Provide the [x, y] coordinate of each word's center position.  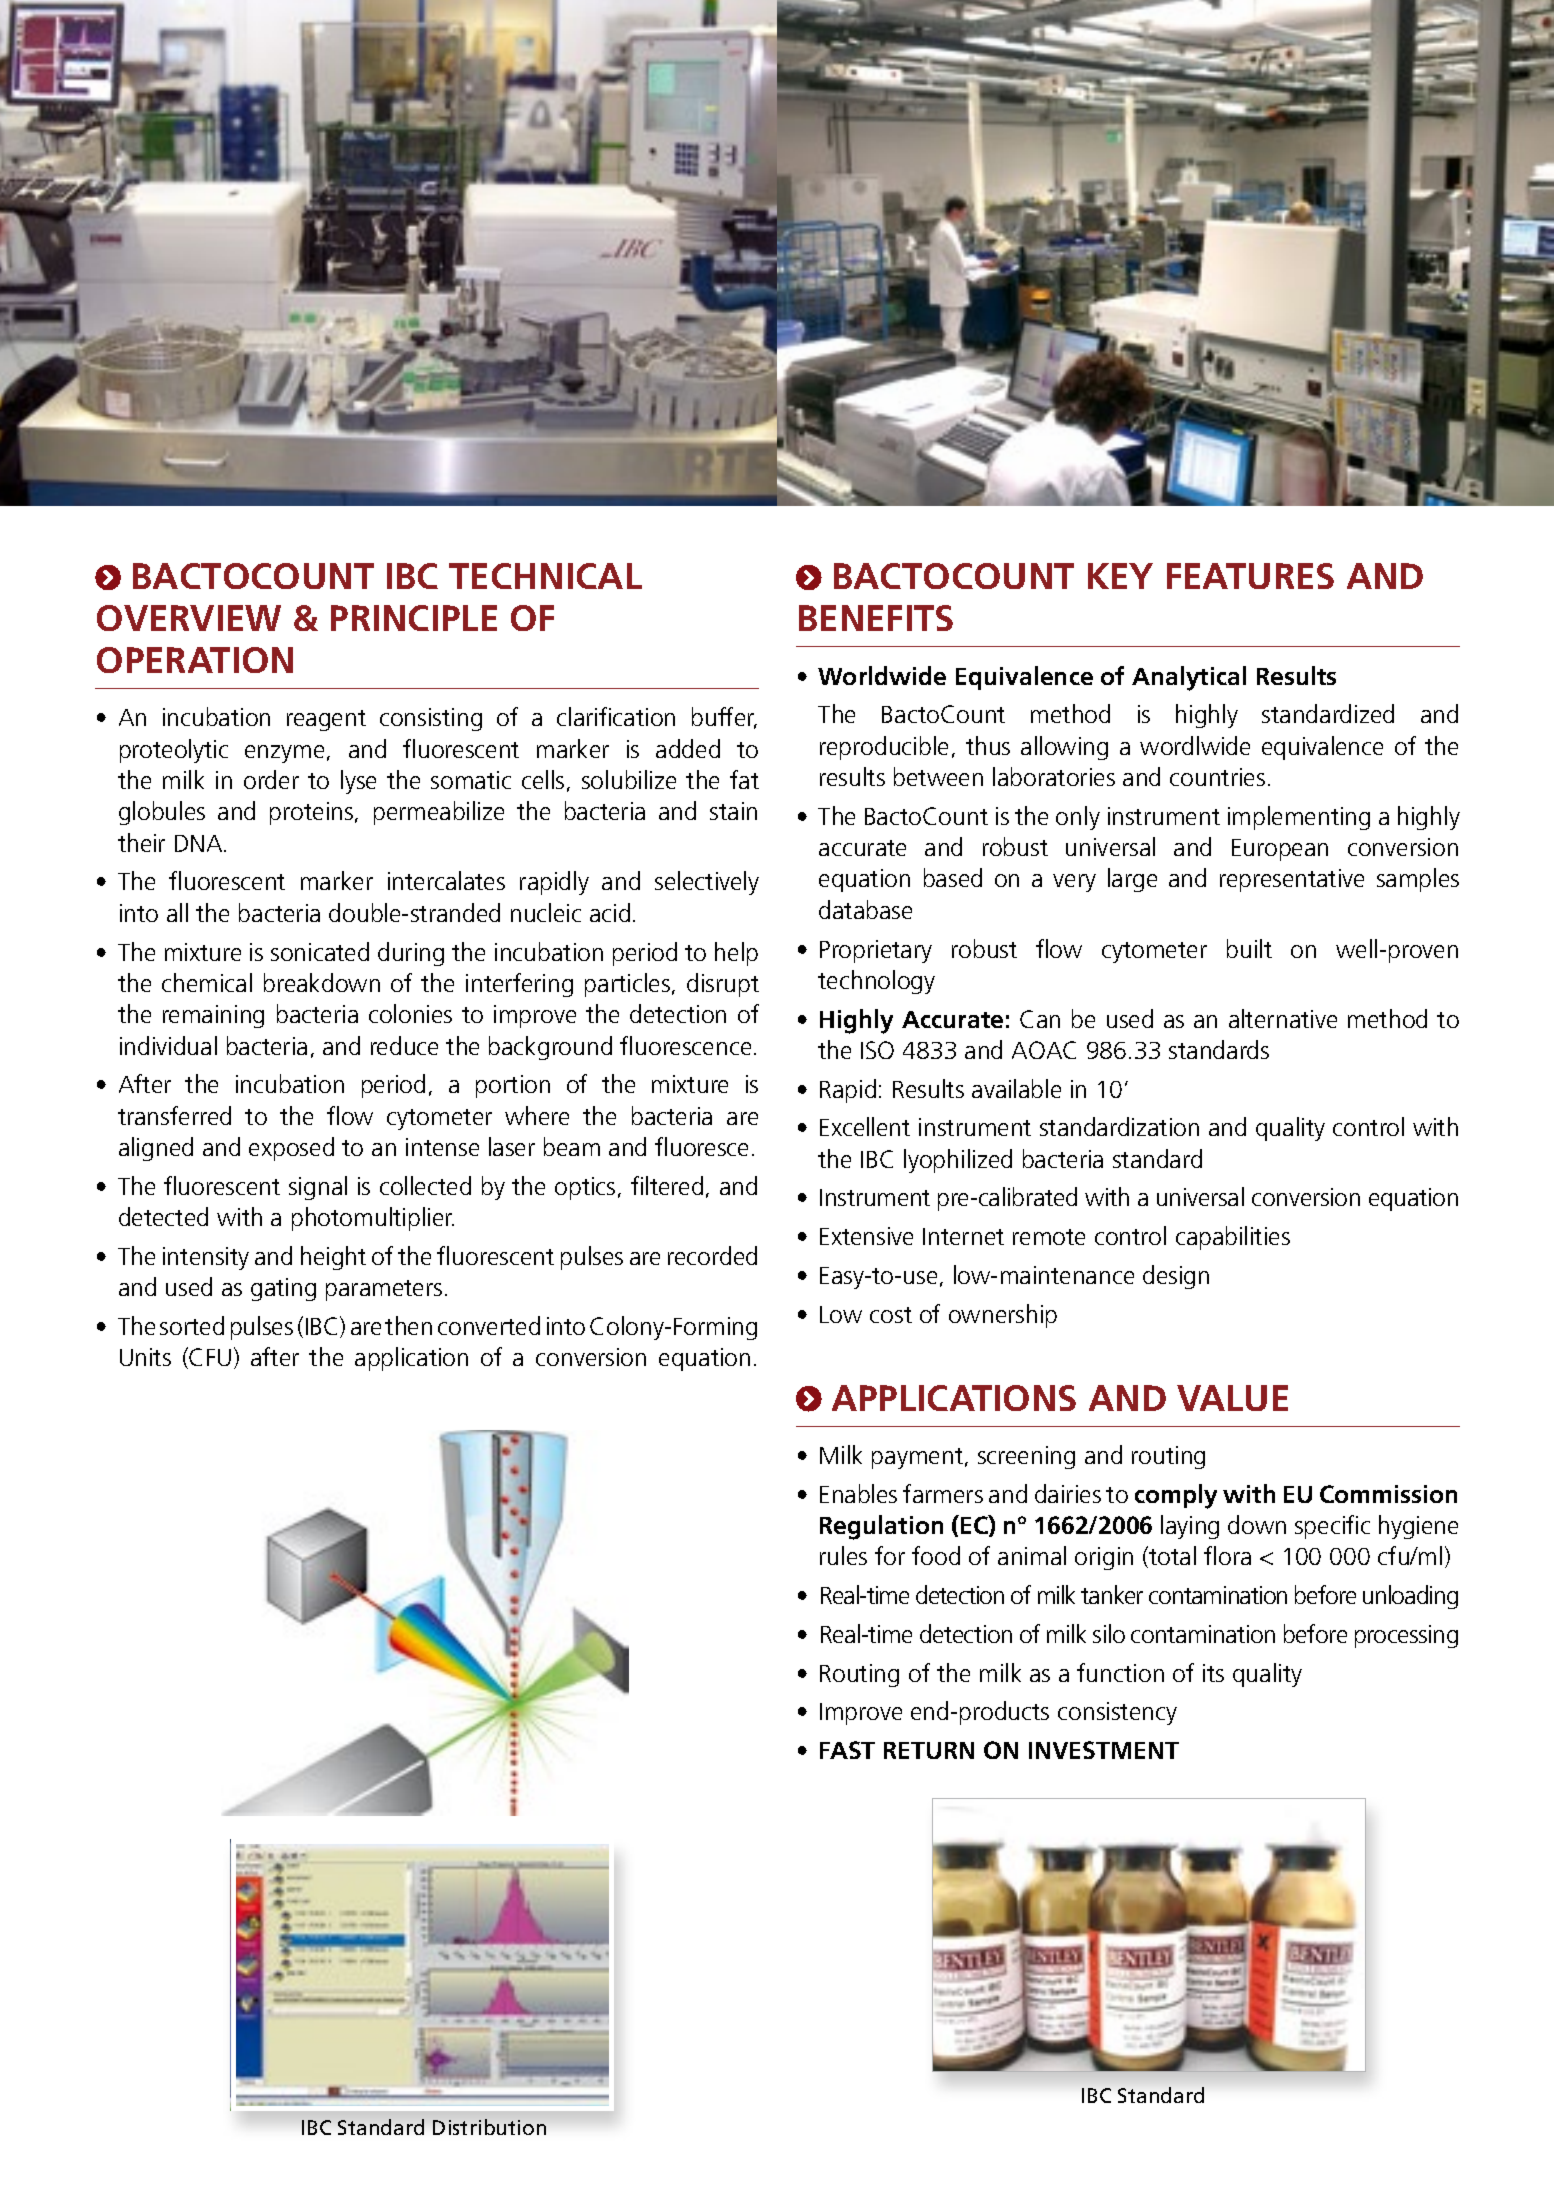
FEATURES [1250, 576]
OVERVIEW [189, 618]
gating [283, 1289]
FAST [847, 1750]
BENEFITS [876, 618]
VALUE [1232, 1398]
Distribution [489, 2127]
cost [891, 1315]
